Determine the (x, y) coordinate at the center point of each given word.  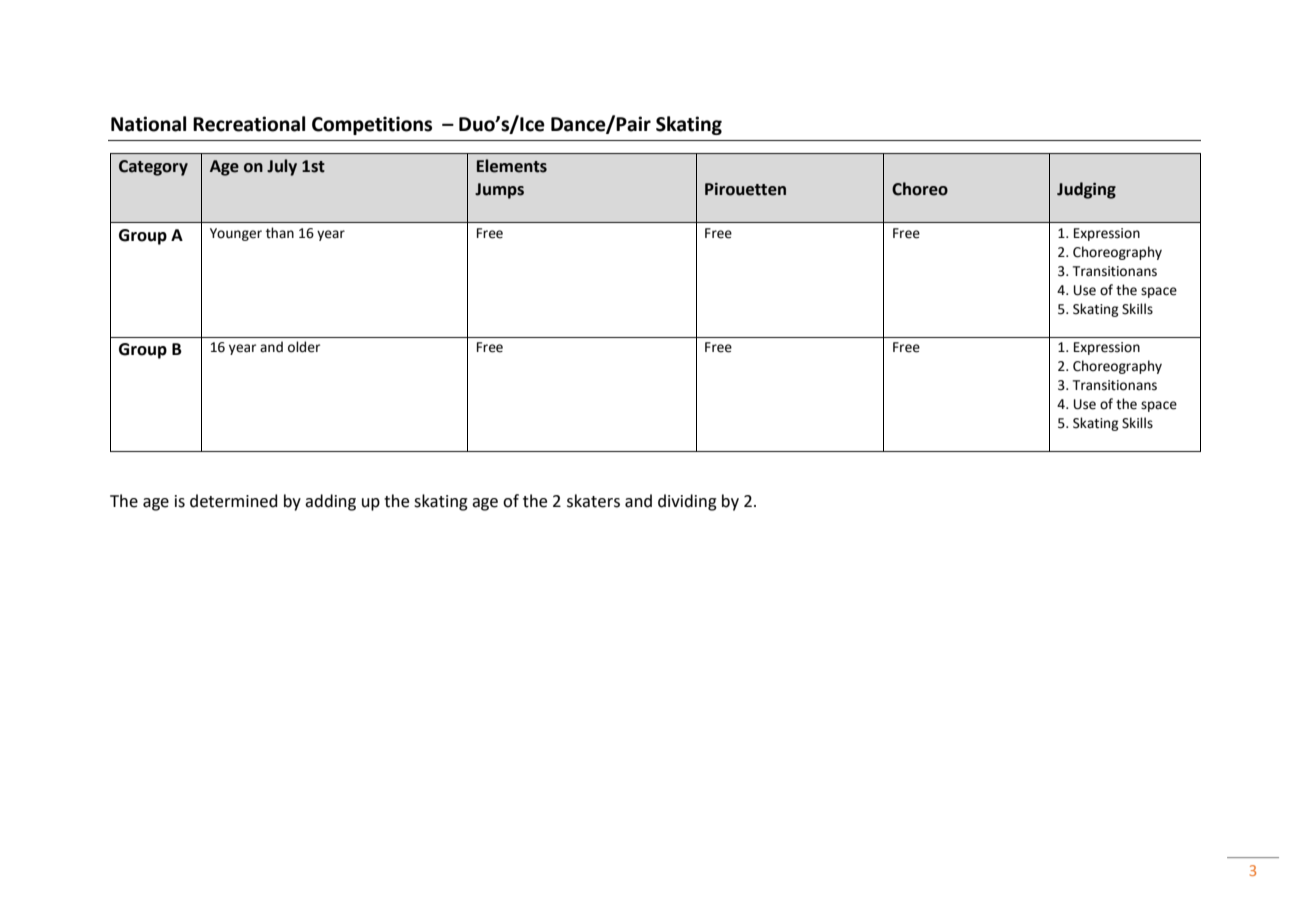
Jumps (499, 191)
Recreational (249, 124)
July (282, 167)
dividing (687, 502)
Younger (236, 234)
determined (234, 501)
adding (330, 502)
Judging (1086, 190)
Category (153, 168)
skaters (593, 501)
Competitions (372, 125)
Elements (512, 166)
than (280, 233)
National (148, 124)
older (304, 347)
